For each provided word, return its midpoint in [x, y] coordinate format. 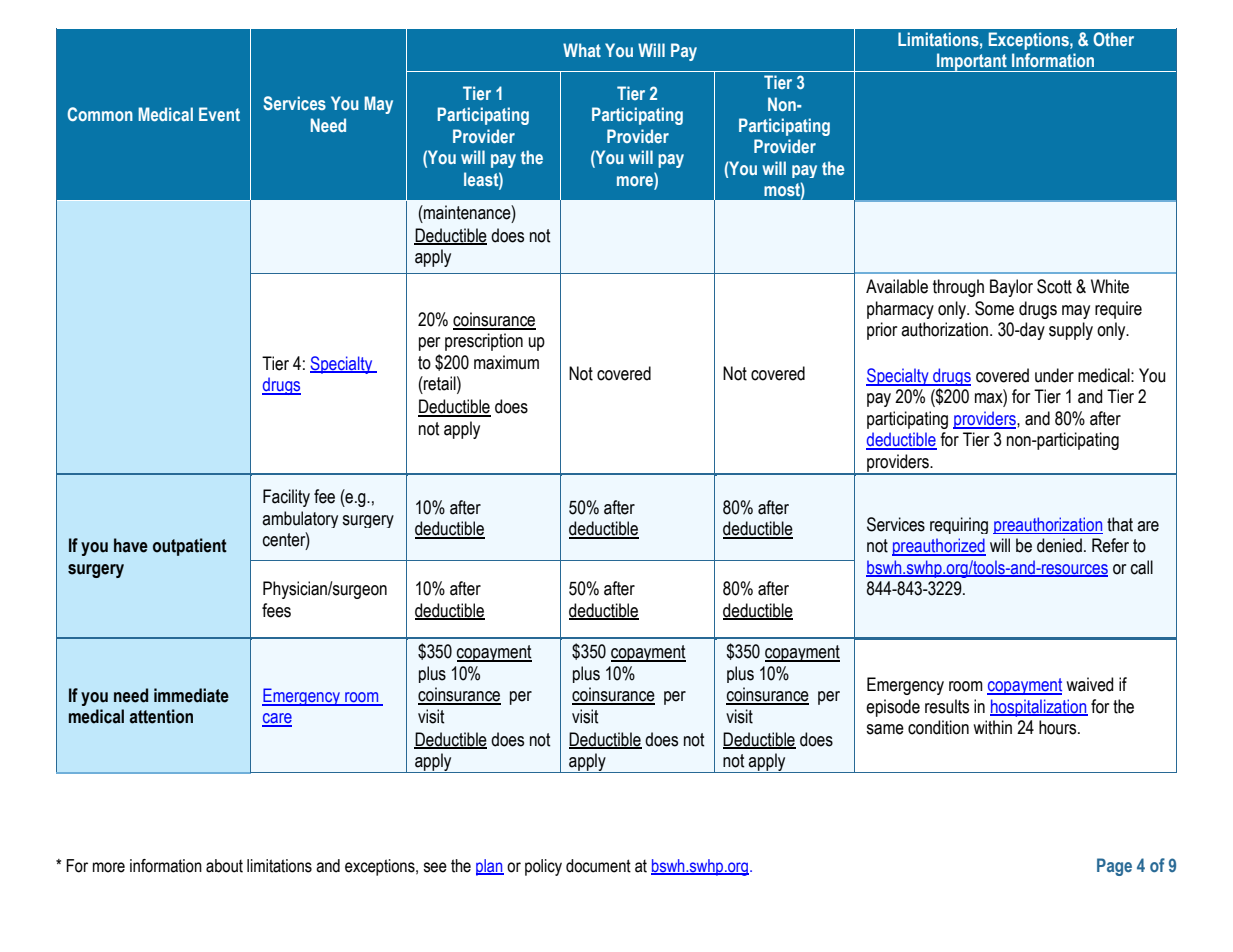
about [224, 866]
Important [972, 62]
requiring [959, 525]
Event [219, 114]
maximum [506, 362]
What [582, 50]
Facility [286, 498]
